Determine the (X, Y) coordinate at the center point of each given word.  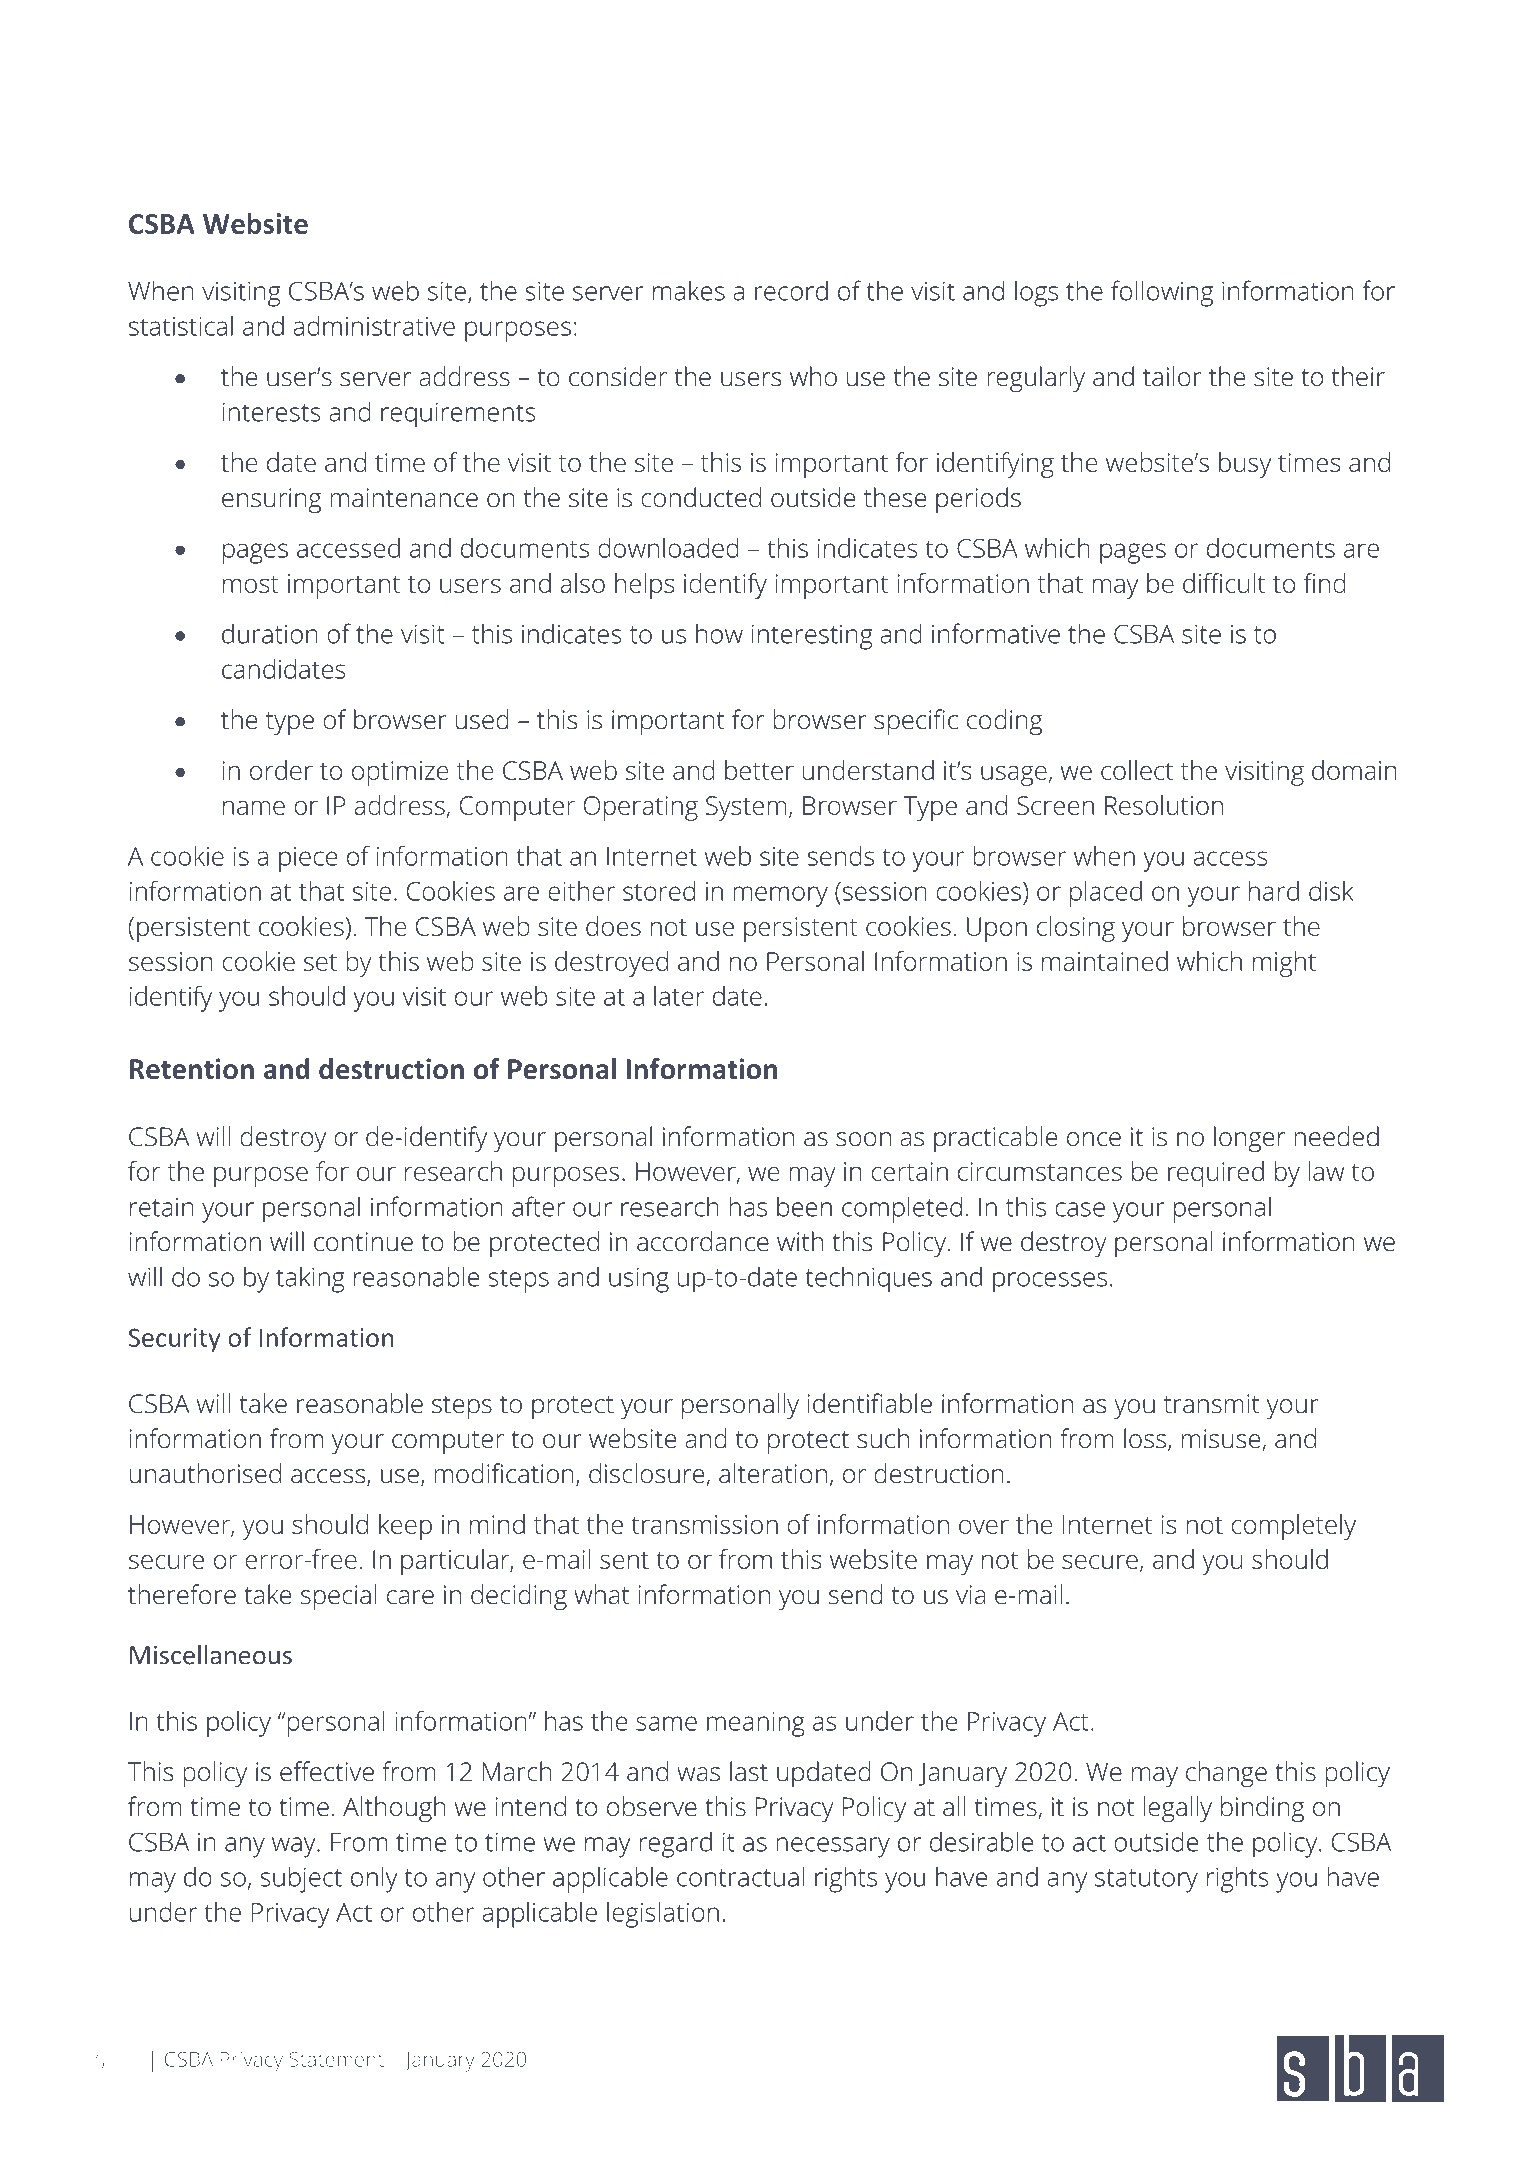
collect (1137, 770)
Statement (336, 2059)
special (339, 1597)
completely (1293, 1527)
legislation (663, 1915)
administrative (374, 326)
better (759, 770)
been (804, 1206)
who (813, 376)
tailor (1172, 376)
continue (363, 1242)
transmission (704, 1524)
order (281, 770)
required (1216, 1174)
